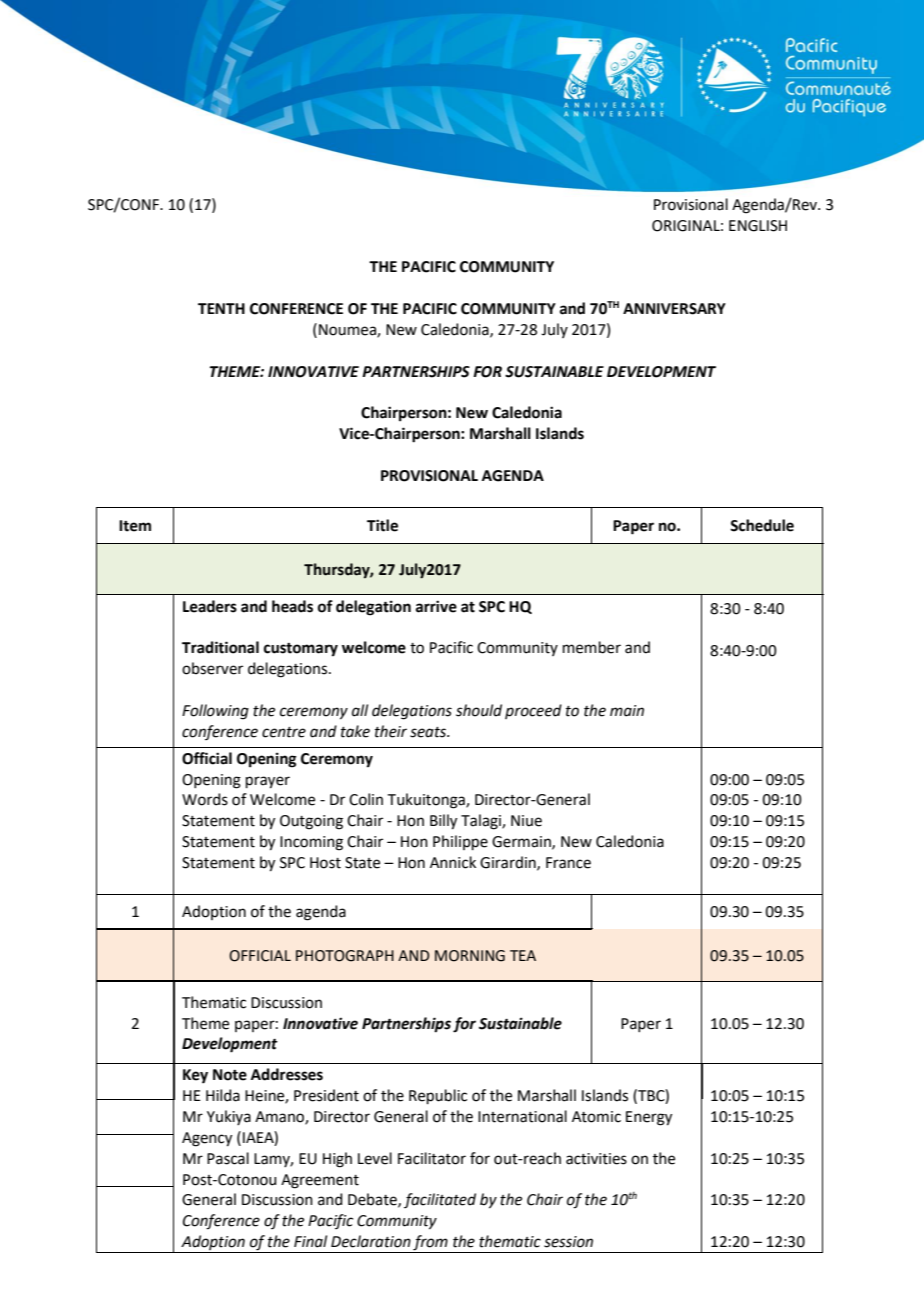 The width and height of the image is (924, 1308). I want to click on TENTH, so click(221, 308).
